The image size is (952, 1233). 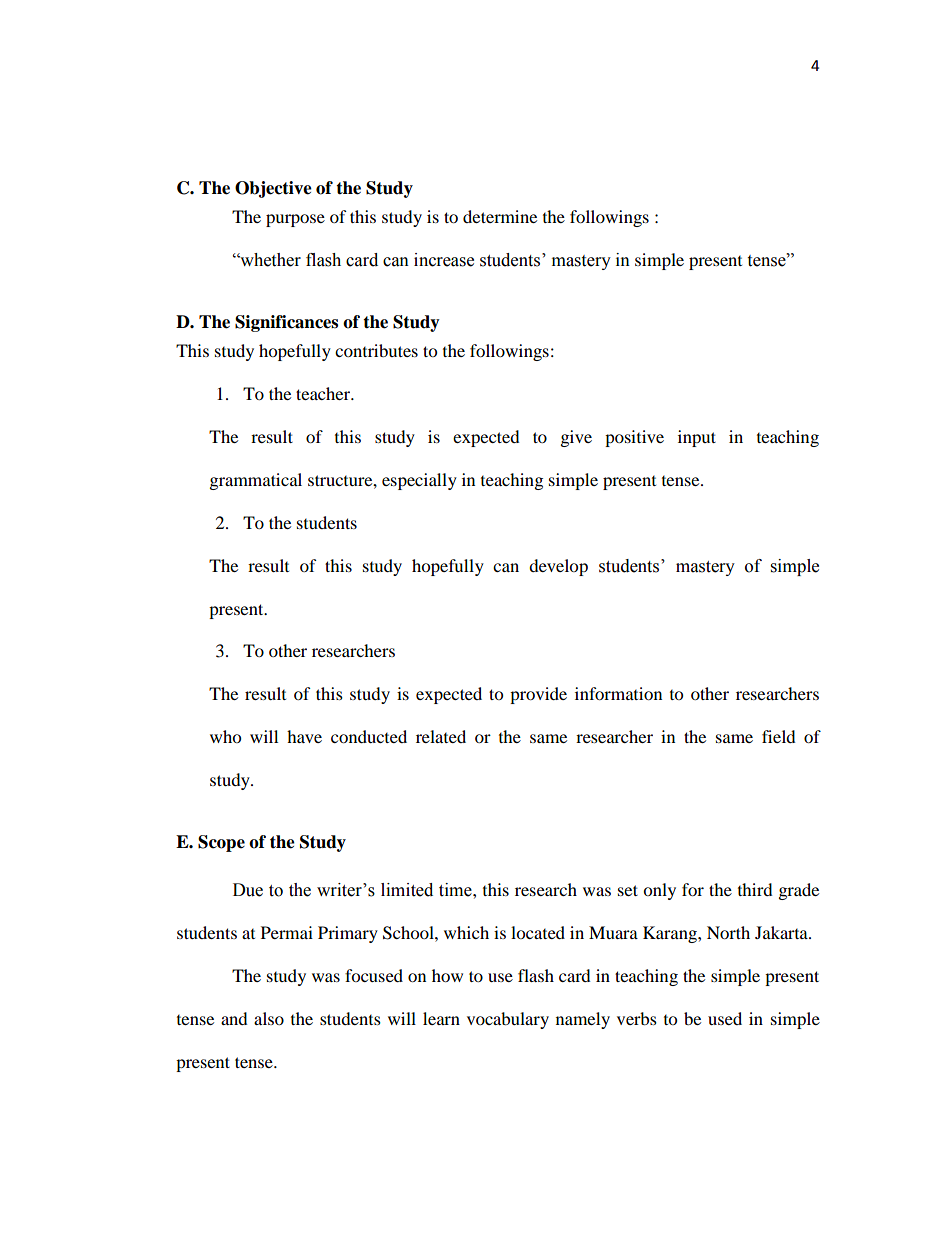 I want to click on purpose, so click(x=295, y=220).
